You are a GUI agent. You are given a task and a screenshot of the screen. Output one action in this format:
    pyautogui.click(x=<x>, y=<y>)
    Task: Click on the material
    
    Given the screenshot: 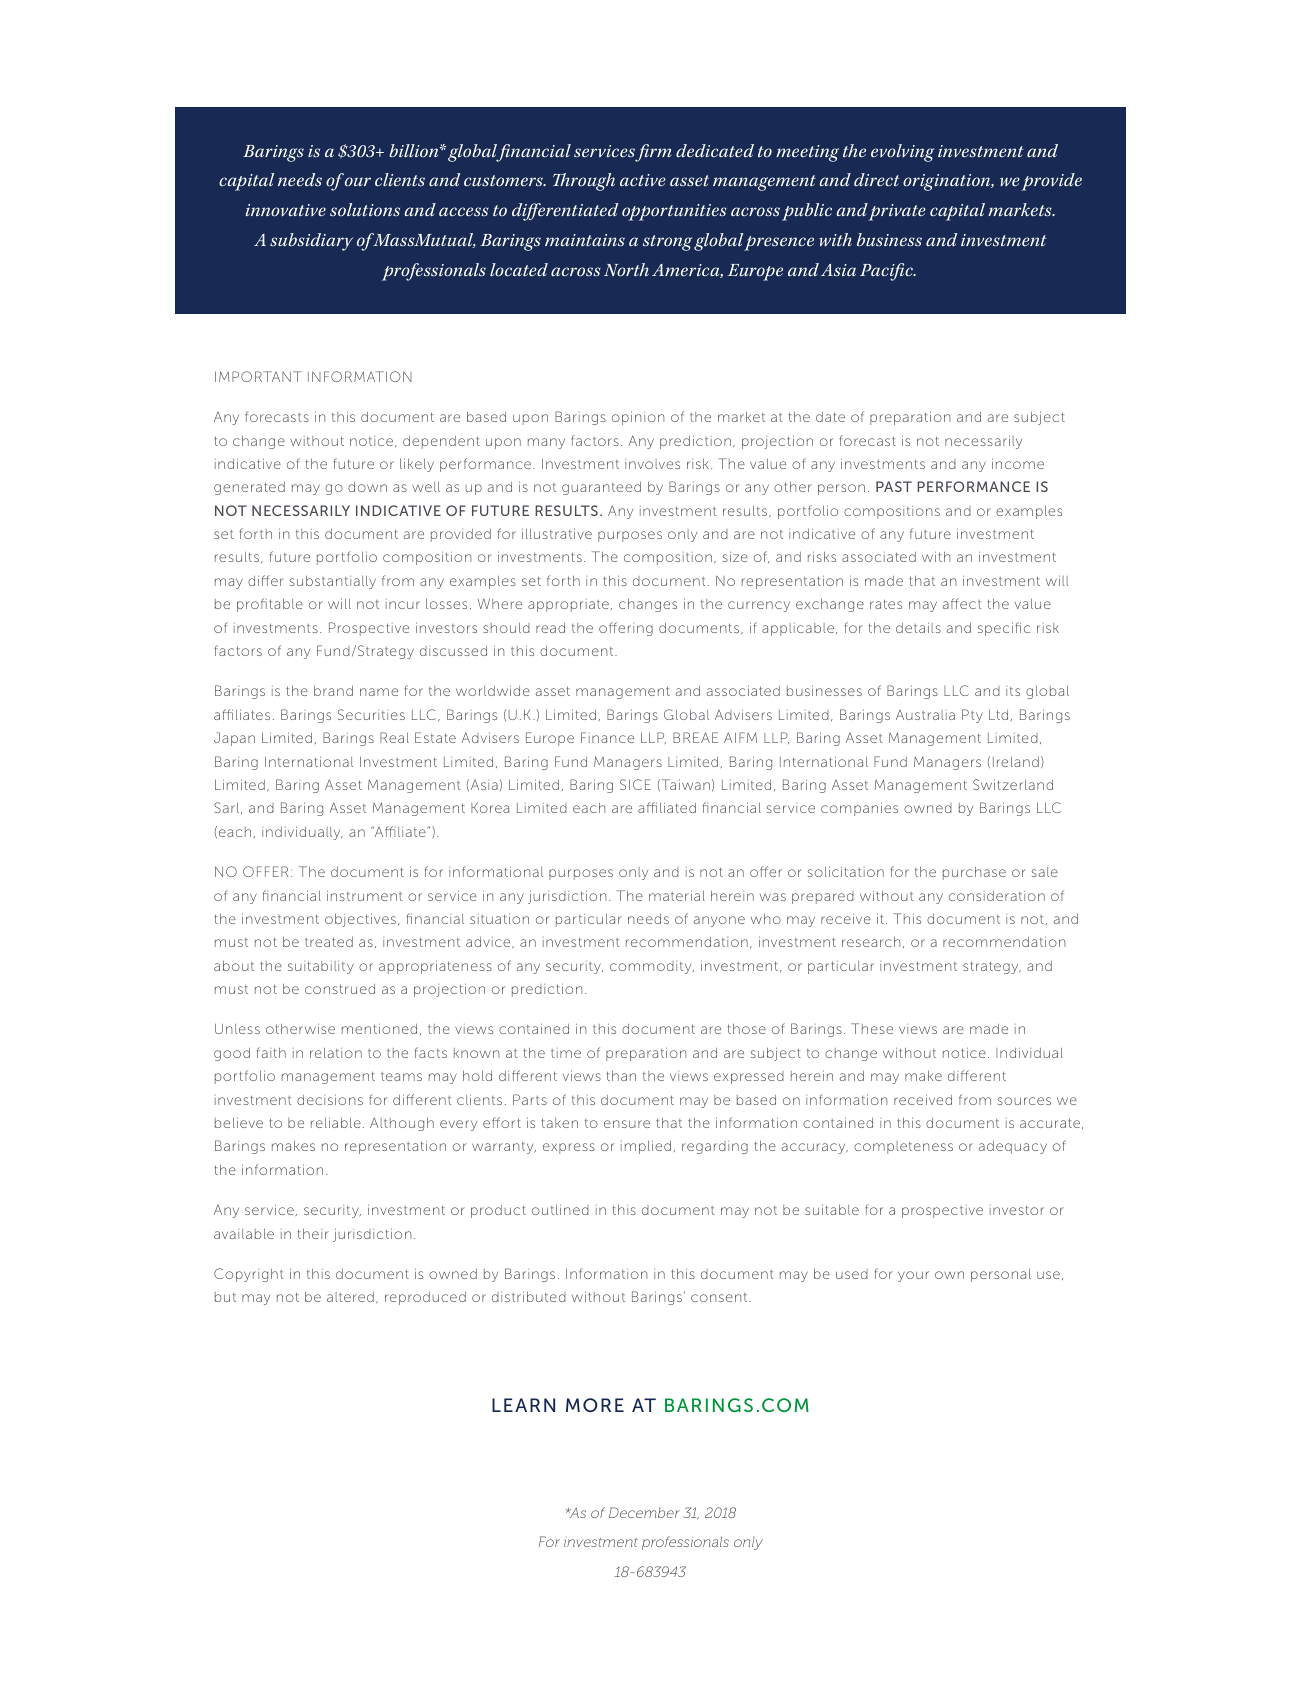 What is the action you would take?
    pyautogui.click(x=677, y=895)
